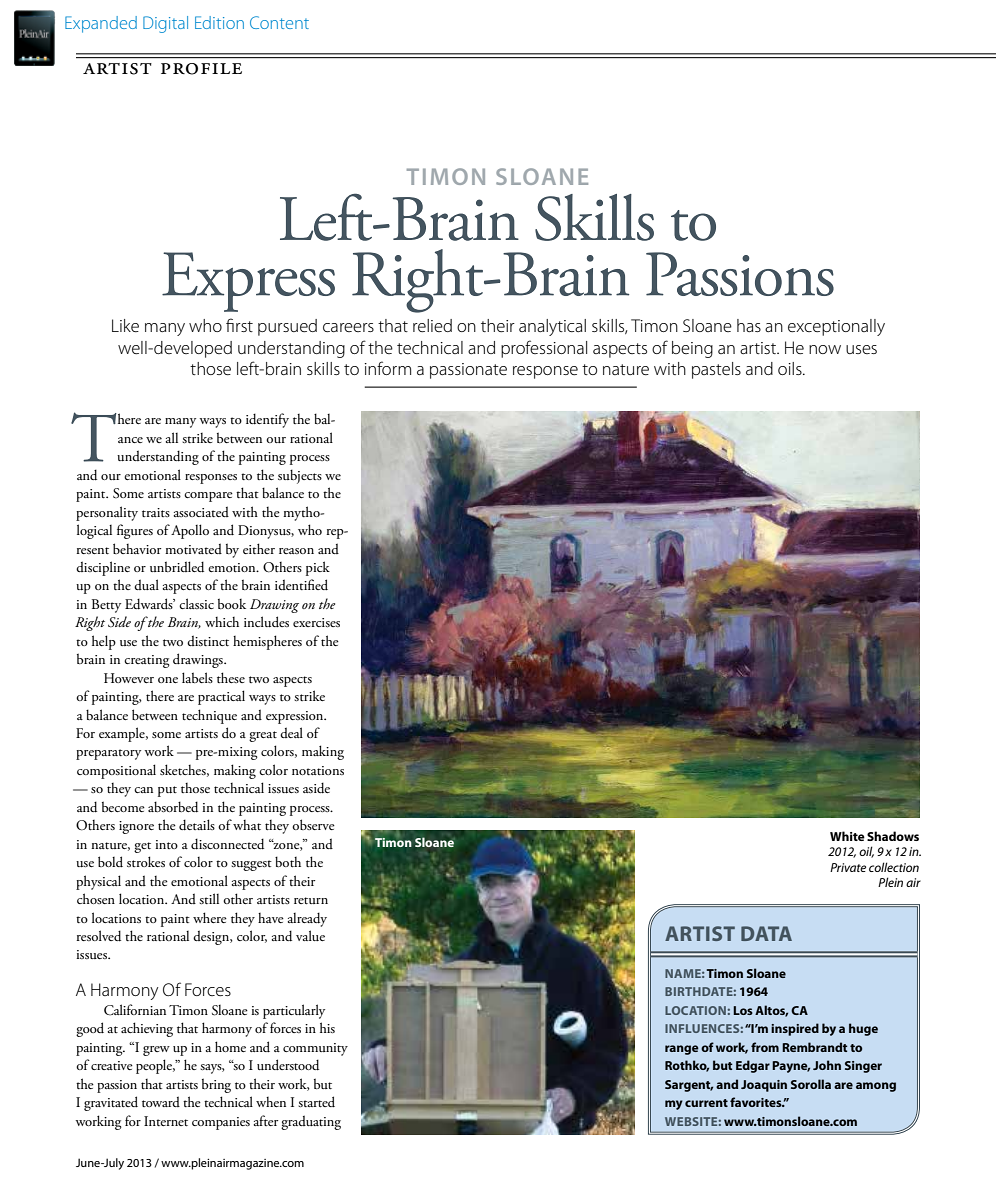 This screenshot has height=1204, width=996. Describe the element at coordinates (279, 22) in the screenshot. I see `Content` at that location.
